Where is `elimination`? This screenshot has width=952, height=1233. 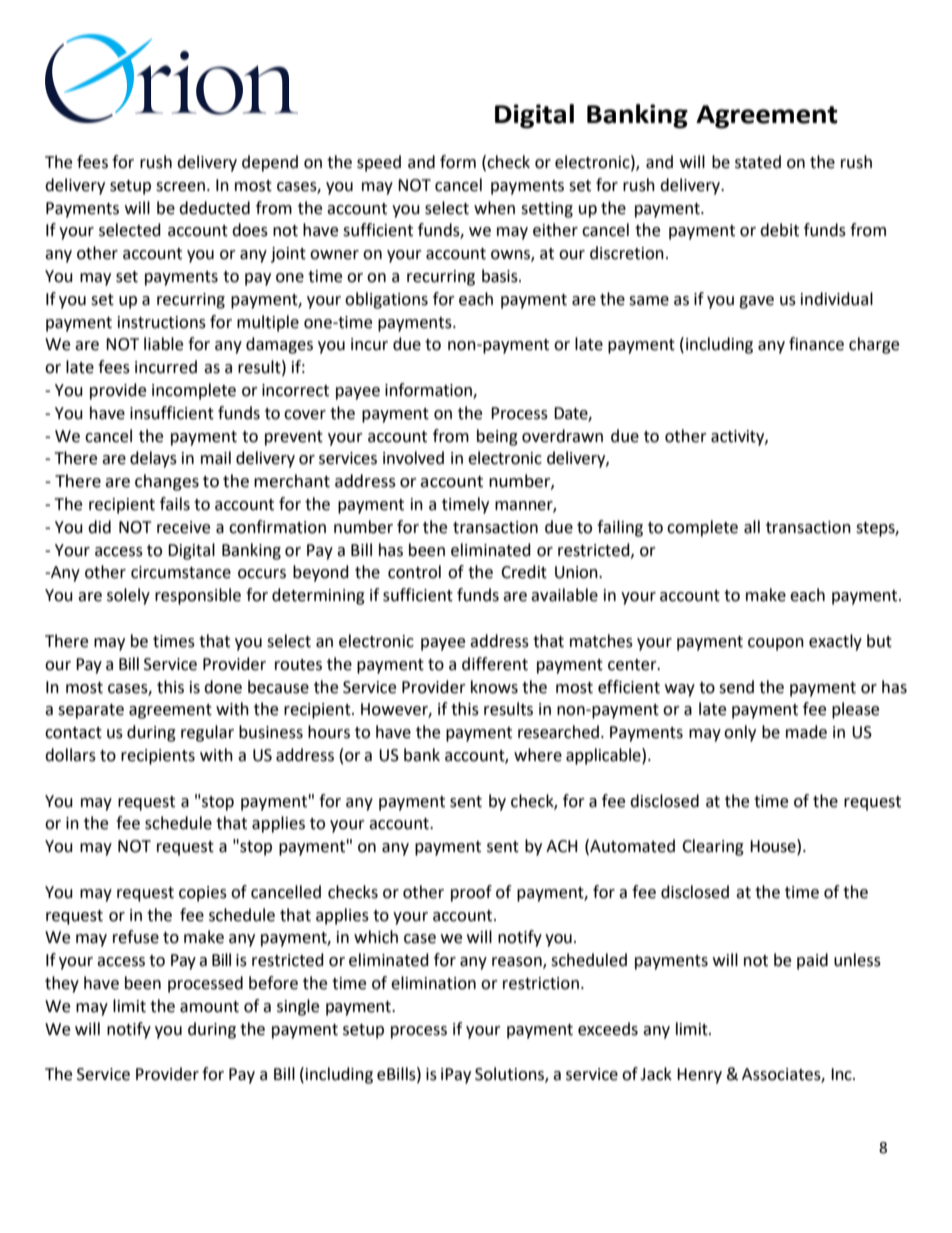
elimination is located at coordinates (433, 983).
